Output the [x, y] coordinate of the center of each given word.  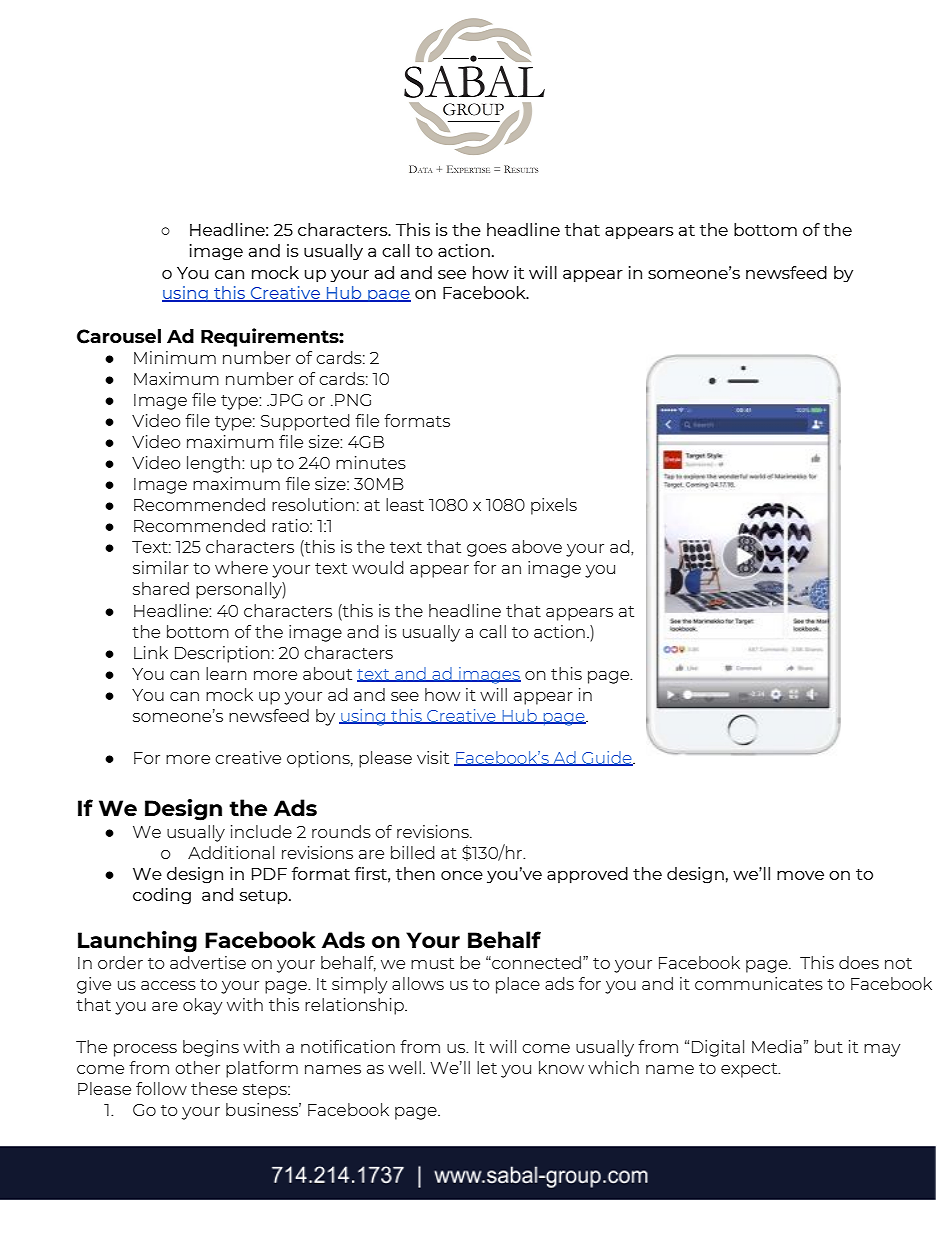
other [197, 1067]
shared [161, 588]
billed [413, 852]
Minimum [175, 357]
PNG [353, 400]
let [487, 1067]
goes [487, 550]
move [800, 875]
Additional [231, 852]
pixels [554, 506]
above [537, 546]
